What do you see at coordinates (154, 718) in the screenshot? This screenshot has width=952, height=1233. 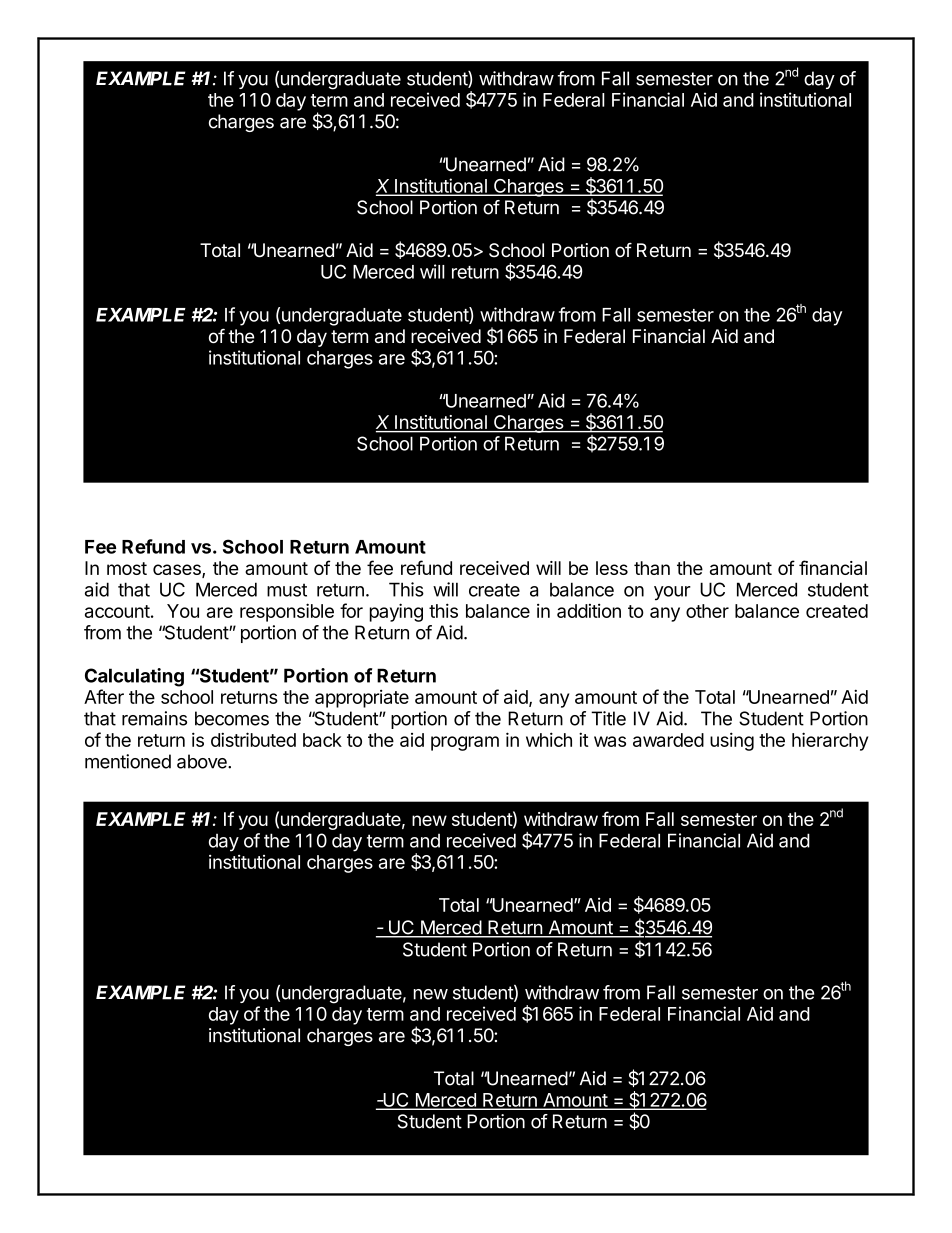 I see `remains` at bounding box center [154, 718].
